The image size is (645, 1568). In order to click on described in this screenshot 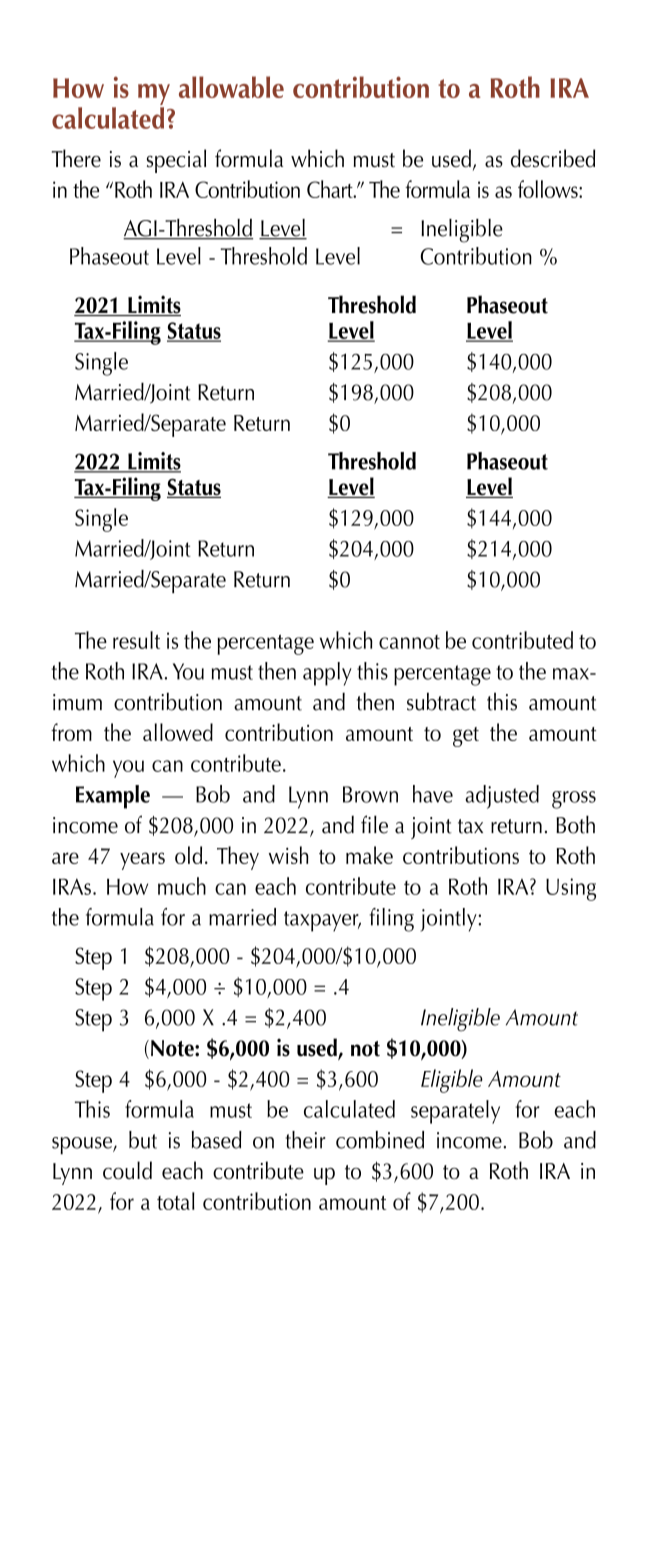, I will do `click(553, 158)`.
